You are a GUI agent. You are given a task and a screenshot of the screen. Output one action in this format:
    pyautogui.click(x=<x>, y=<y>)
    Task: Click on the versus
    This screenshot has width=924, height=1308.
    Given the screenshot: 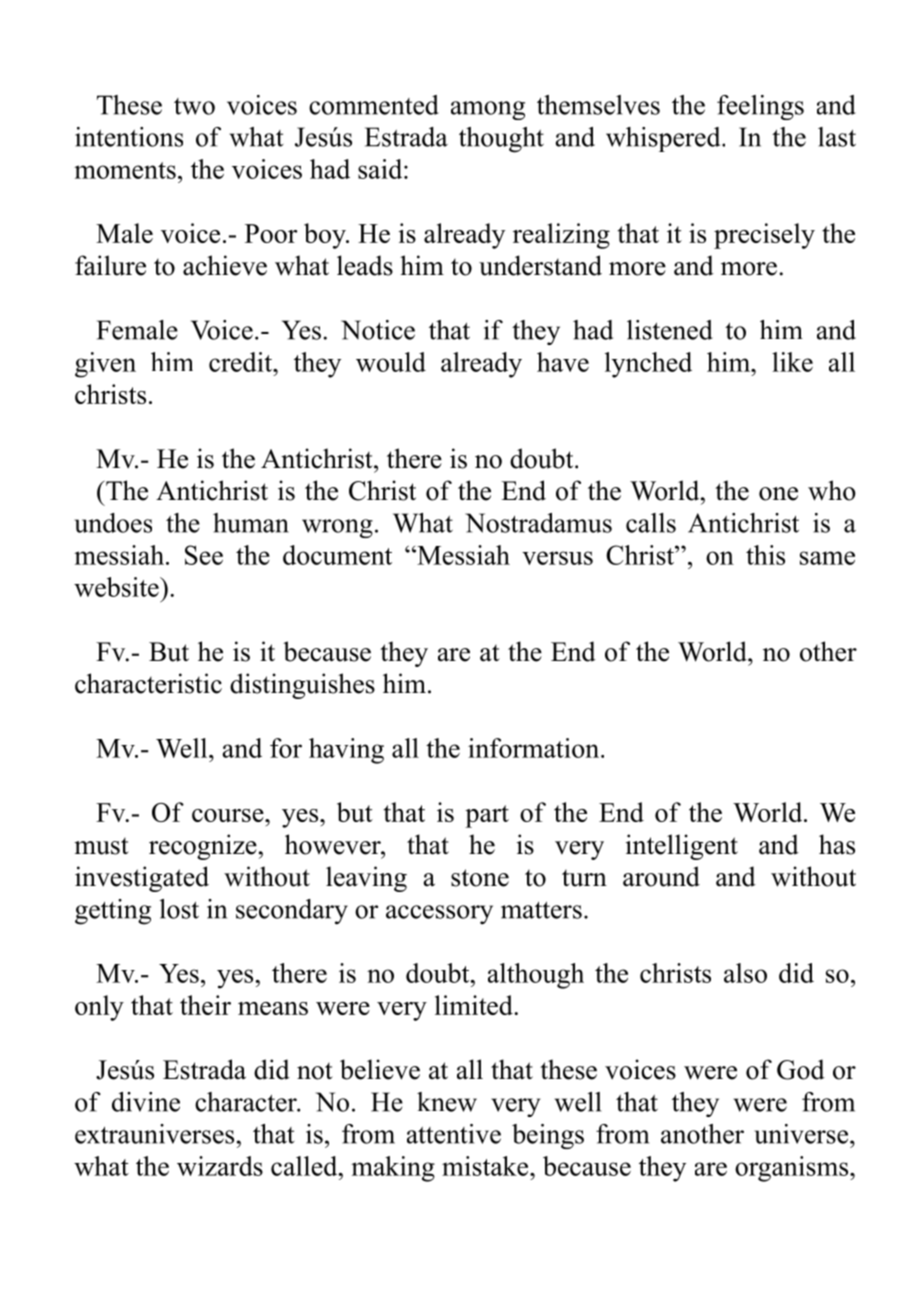 What is the action you would take?
    pyautogui.click(x=557, y=558)
